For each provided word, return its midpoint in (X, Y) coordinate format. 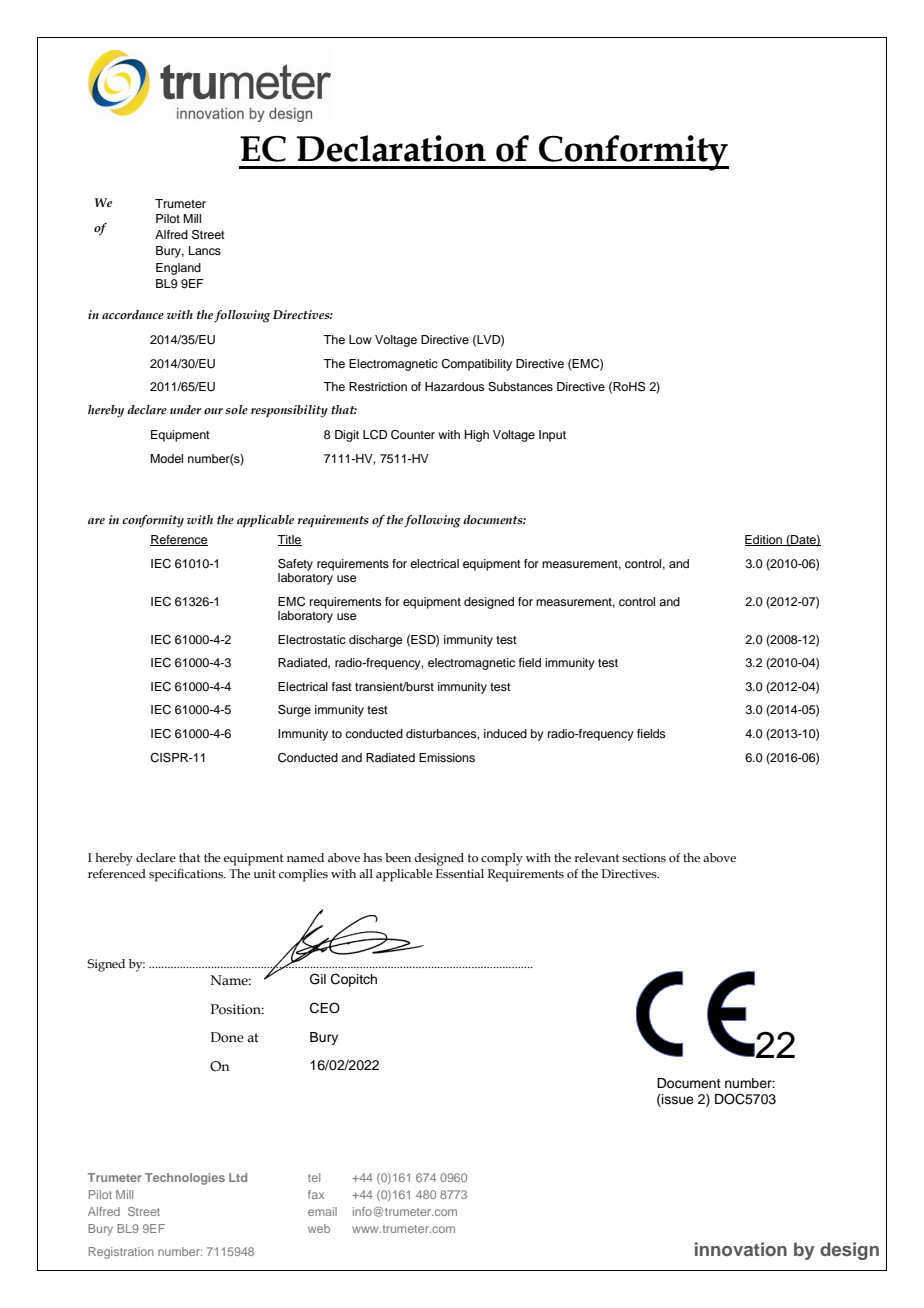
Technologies (185, 1179)
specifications (187, 875)
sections (644, 857)
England (178, 269)
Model (166, 458)
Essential (460, 873)
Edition (764, 540)
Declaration (391, 148)
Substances (520, 387)
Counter (413, 435)
